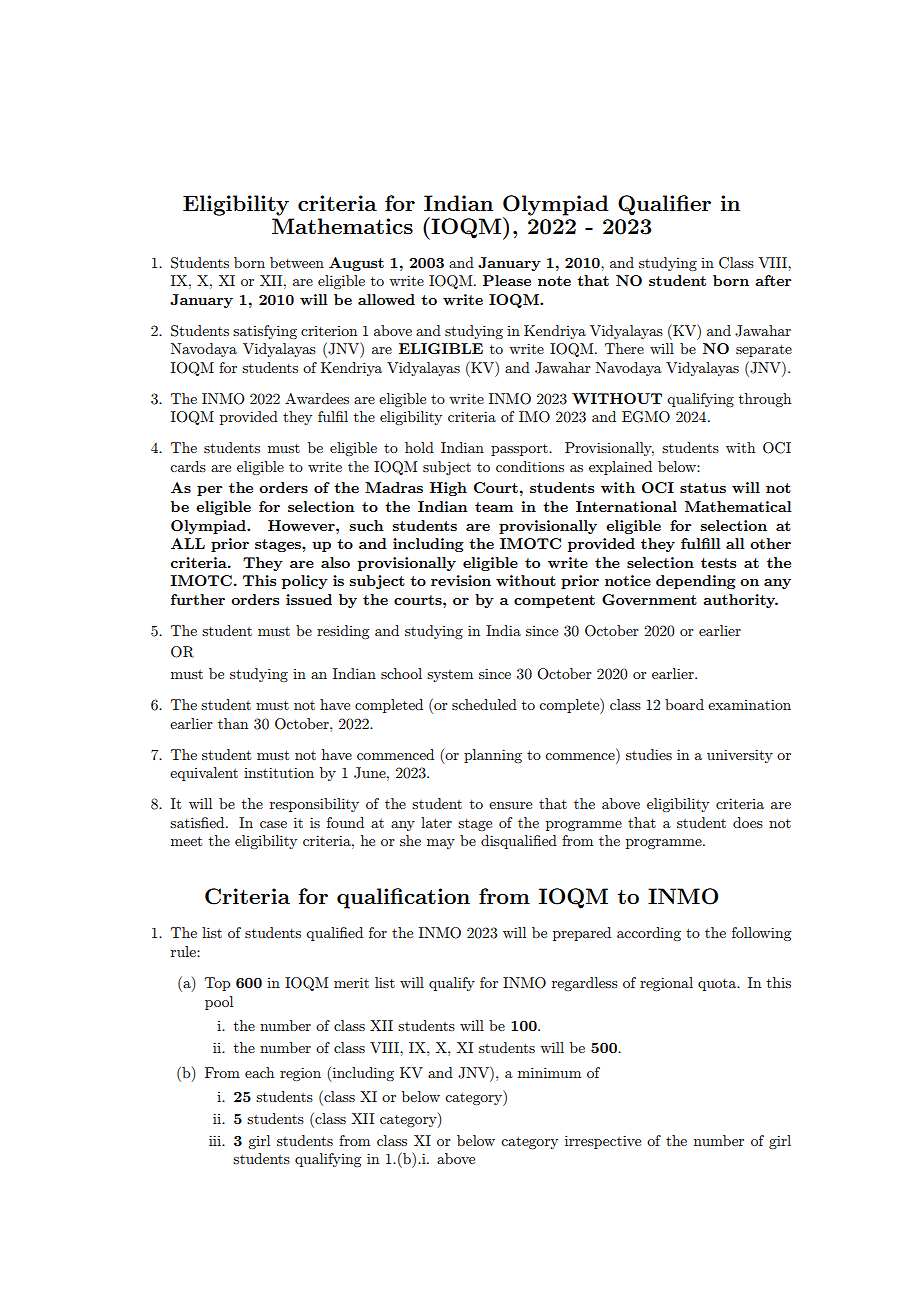  Describe the element at coordinates (740, 756) in the screenshot. I see `university` at that location.
